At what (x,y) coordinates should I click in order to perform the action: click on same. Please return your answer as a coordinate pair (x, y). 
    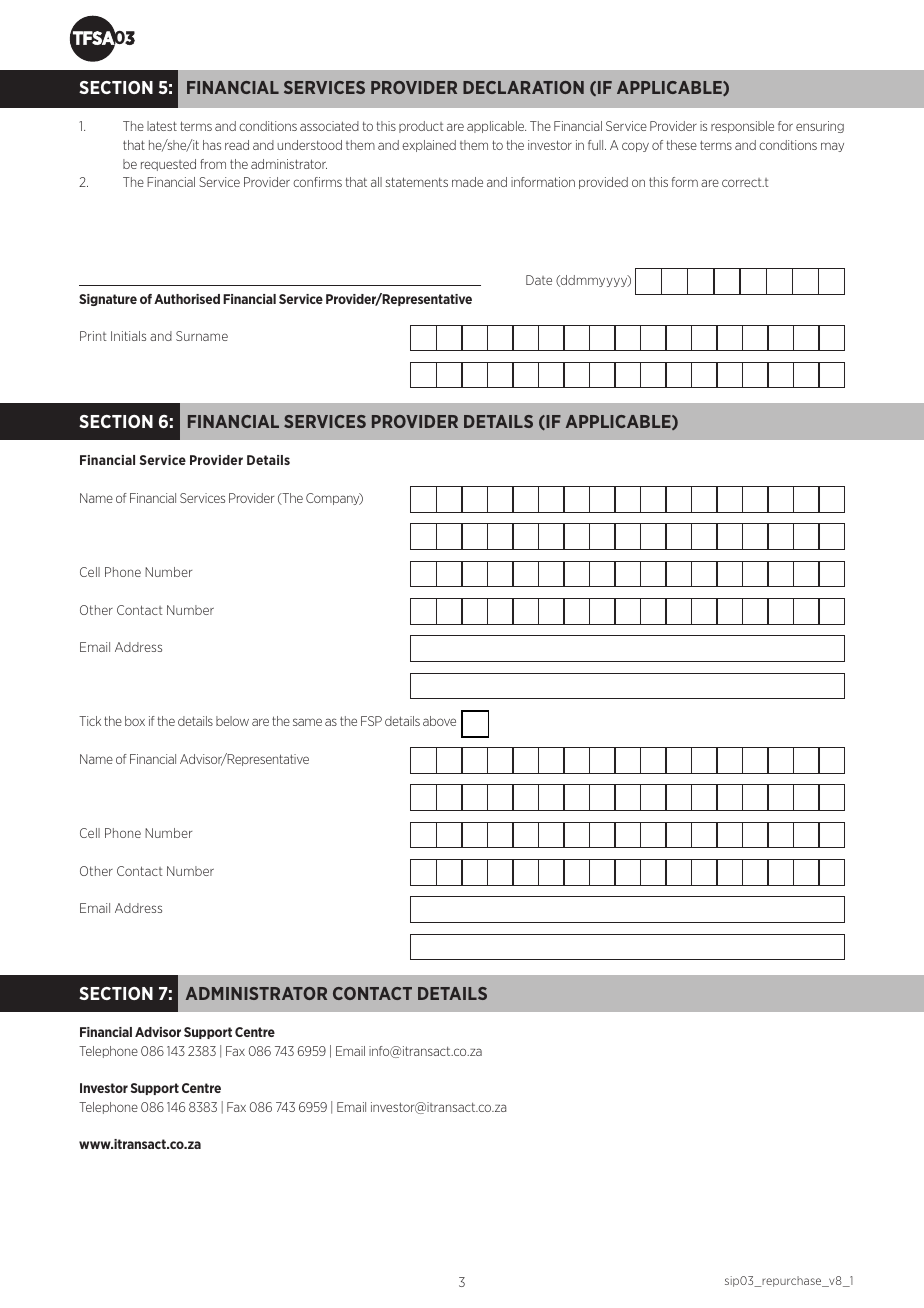
    Looking at the image, I should click on (307, 722).
